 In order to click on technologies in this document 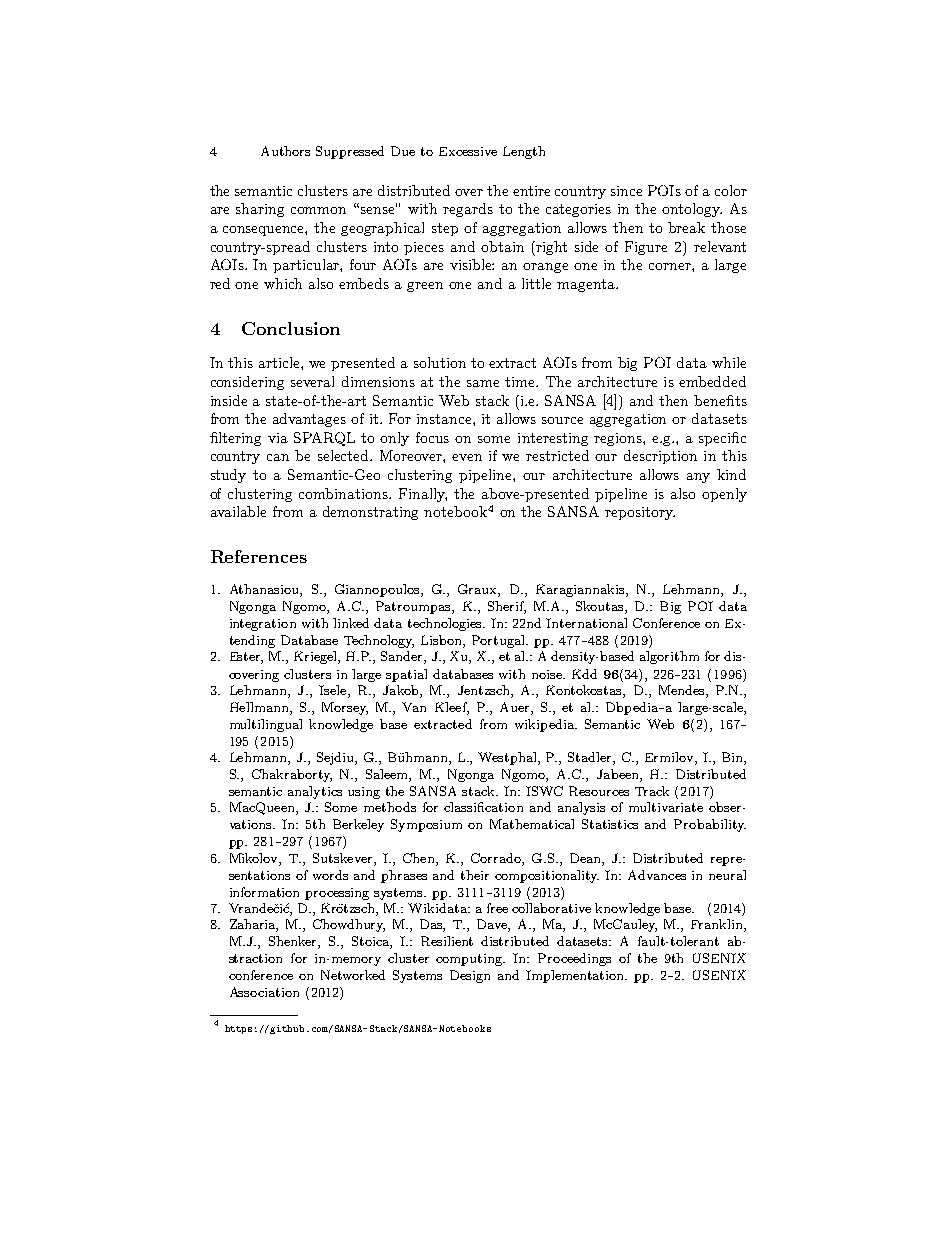, I will do `click(446, 624)`.
